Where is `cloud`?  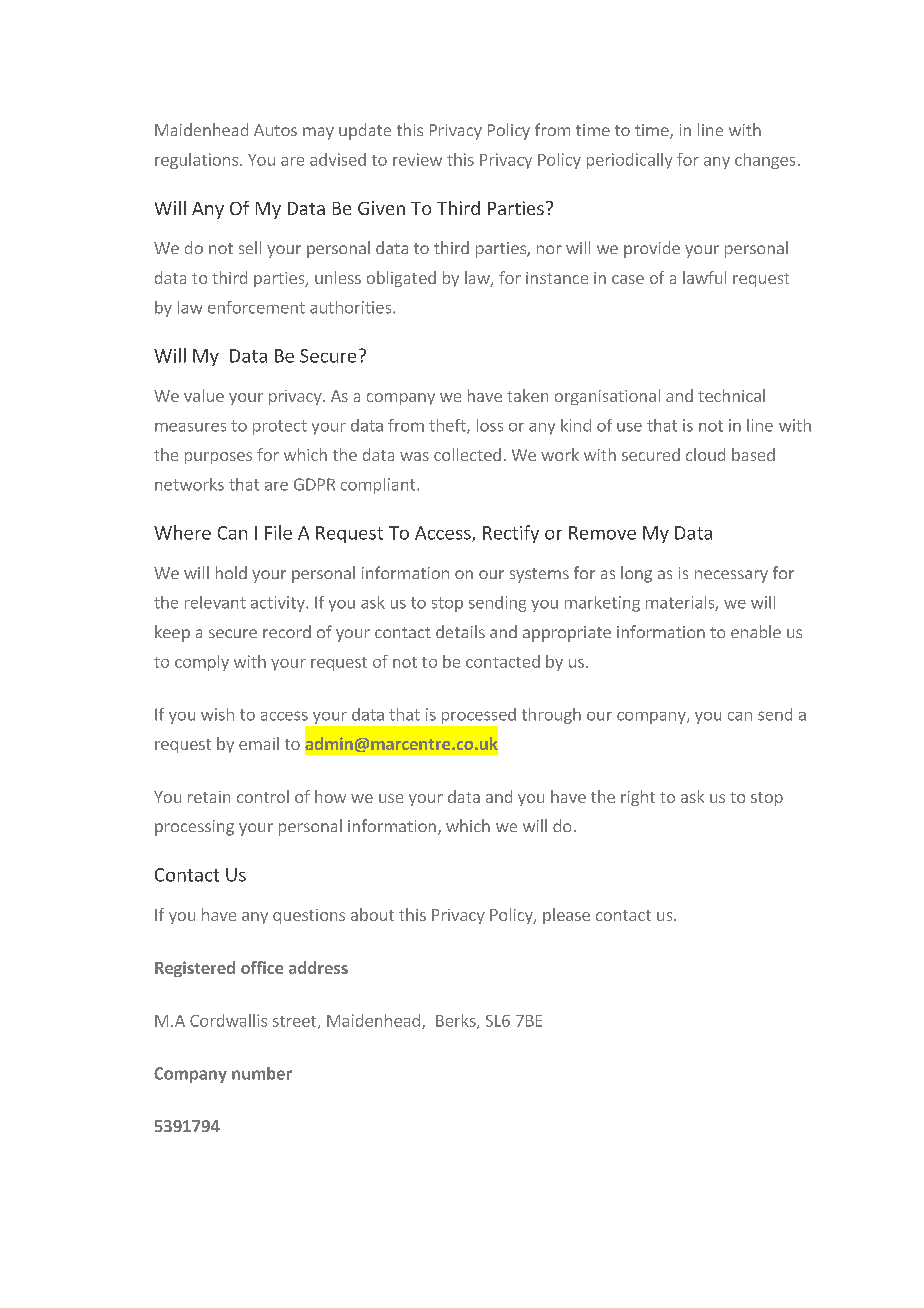 cloud is located at coordinates (705, 454).
